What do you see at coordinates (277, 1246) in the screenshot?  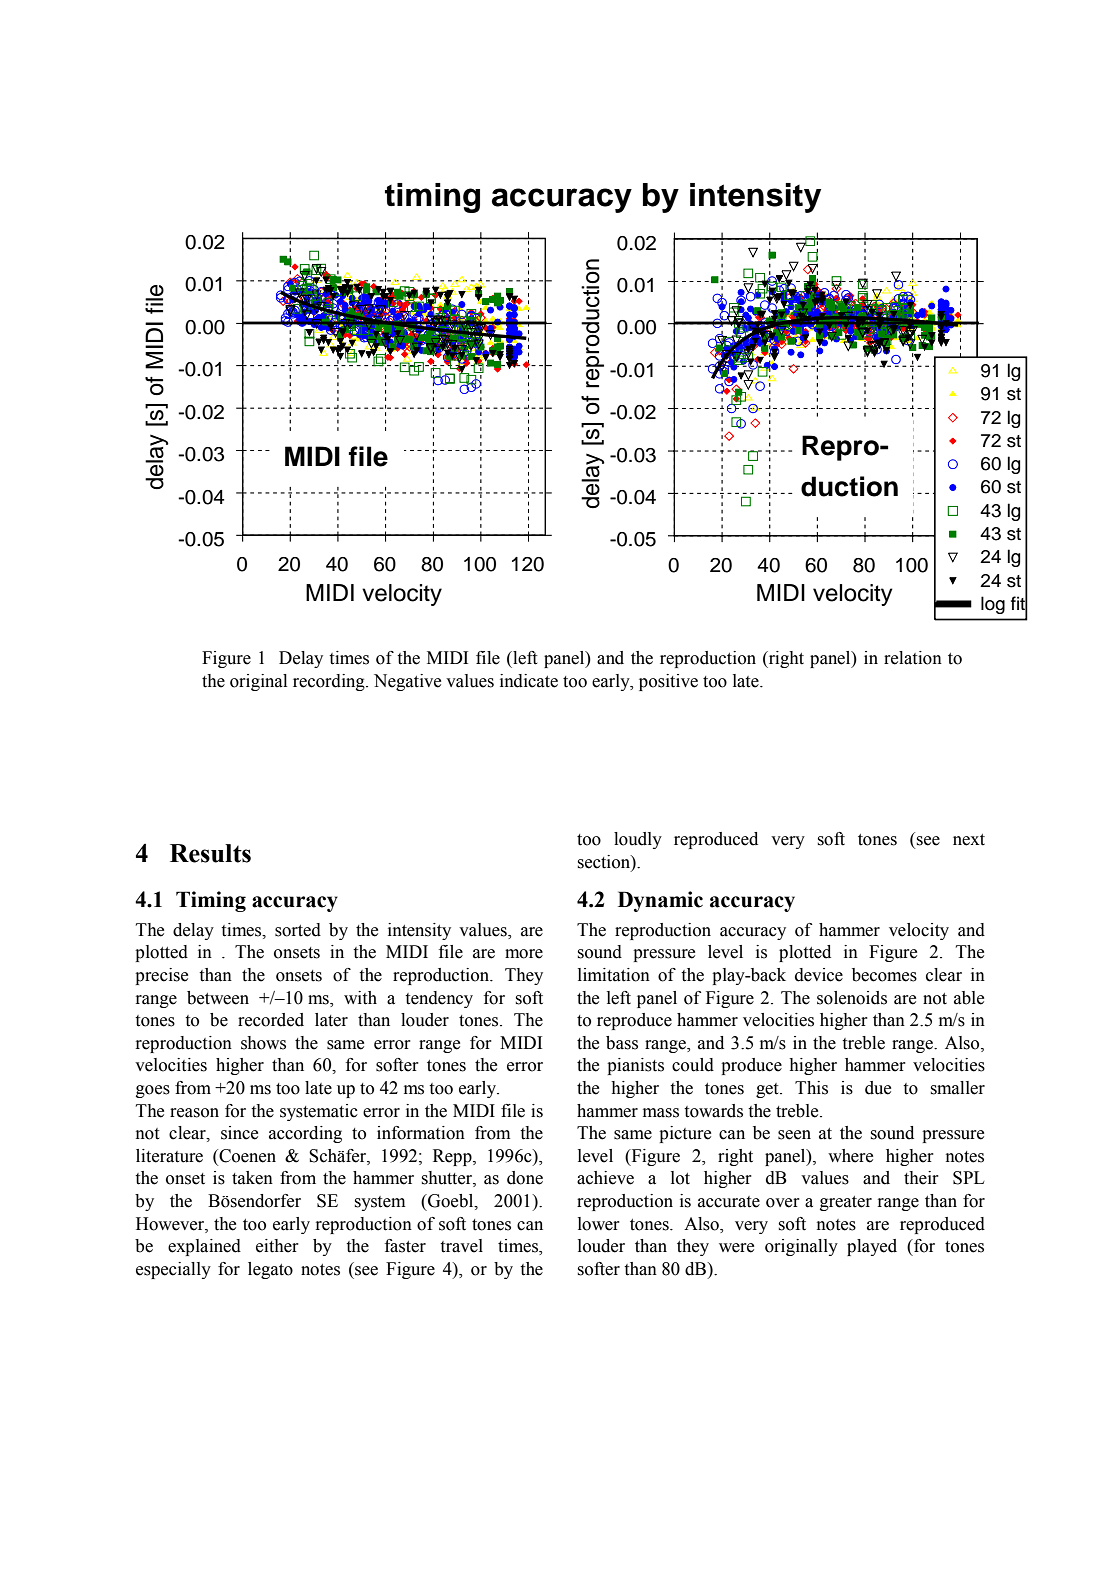 I see `either` at bounding box center [277, 1246].
